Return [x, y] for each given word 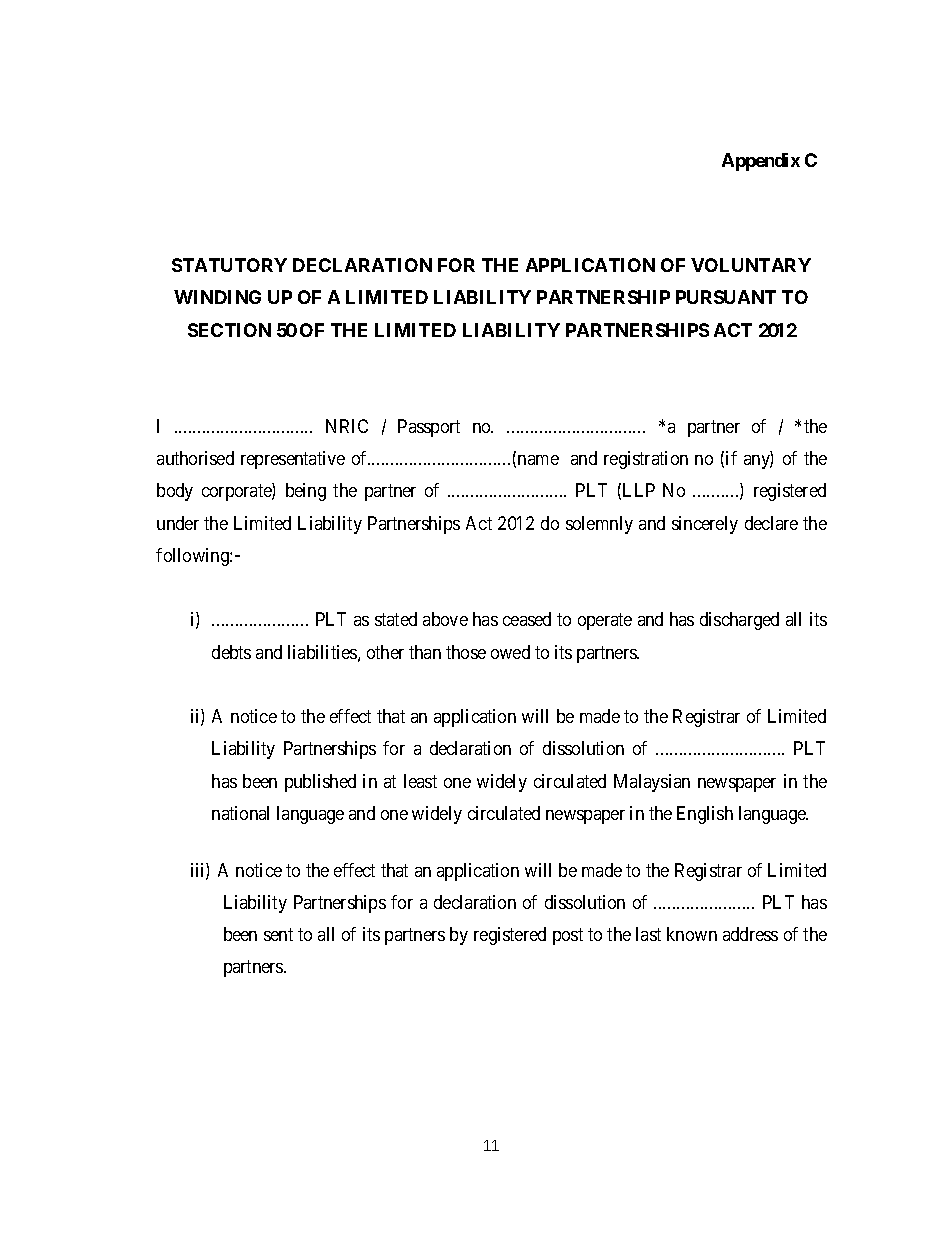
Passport [429, 428]
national [240, 813]
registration [646, 460]
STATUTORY [229, 265]
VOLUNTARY [751, 265]
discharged [739, 621]
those [466, 652]
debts [231, 652]
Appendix [761, 162]
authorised [195, 458]
